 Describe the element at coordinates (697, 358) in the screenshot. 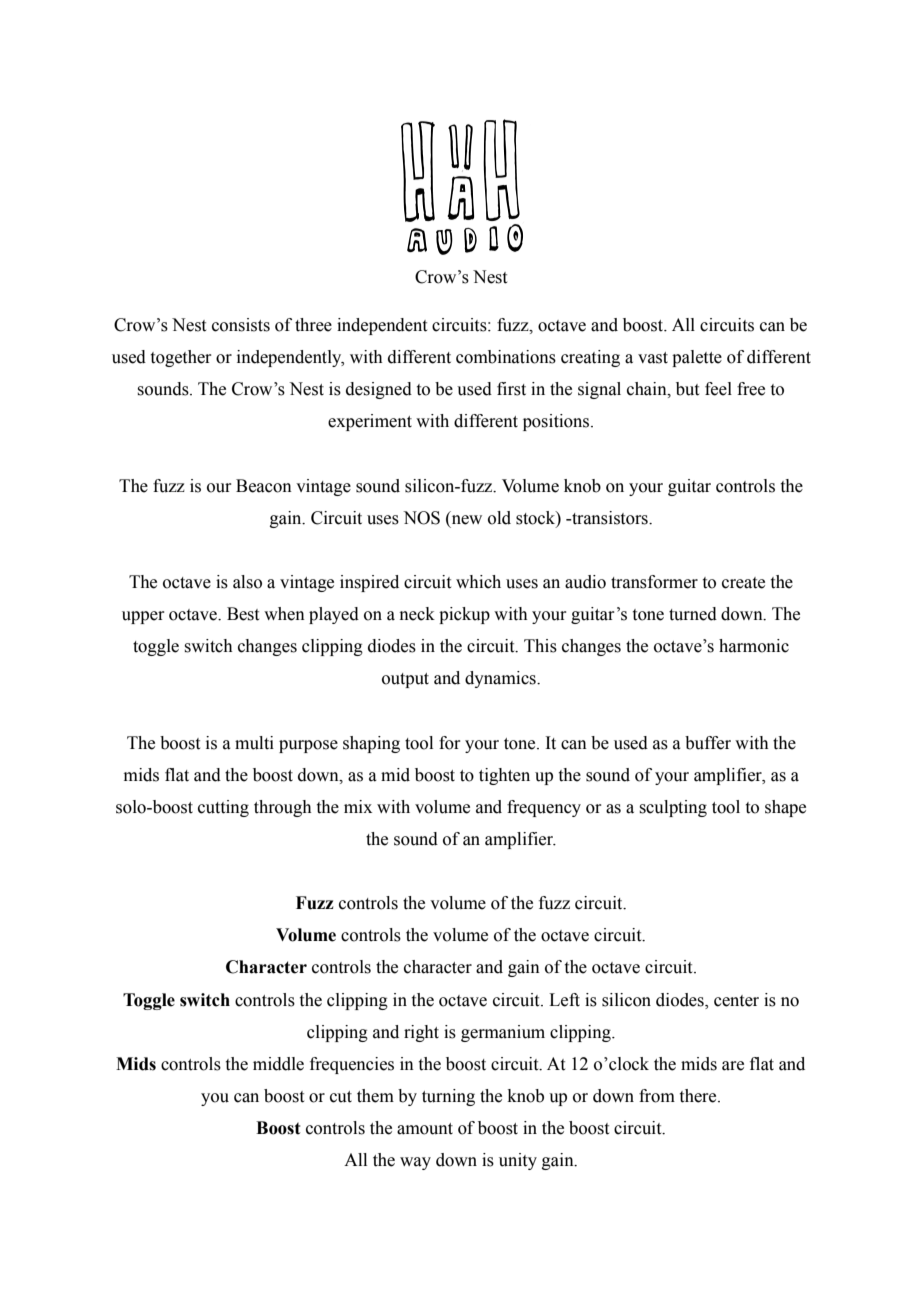

I see `palette` at that location.
